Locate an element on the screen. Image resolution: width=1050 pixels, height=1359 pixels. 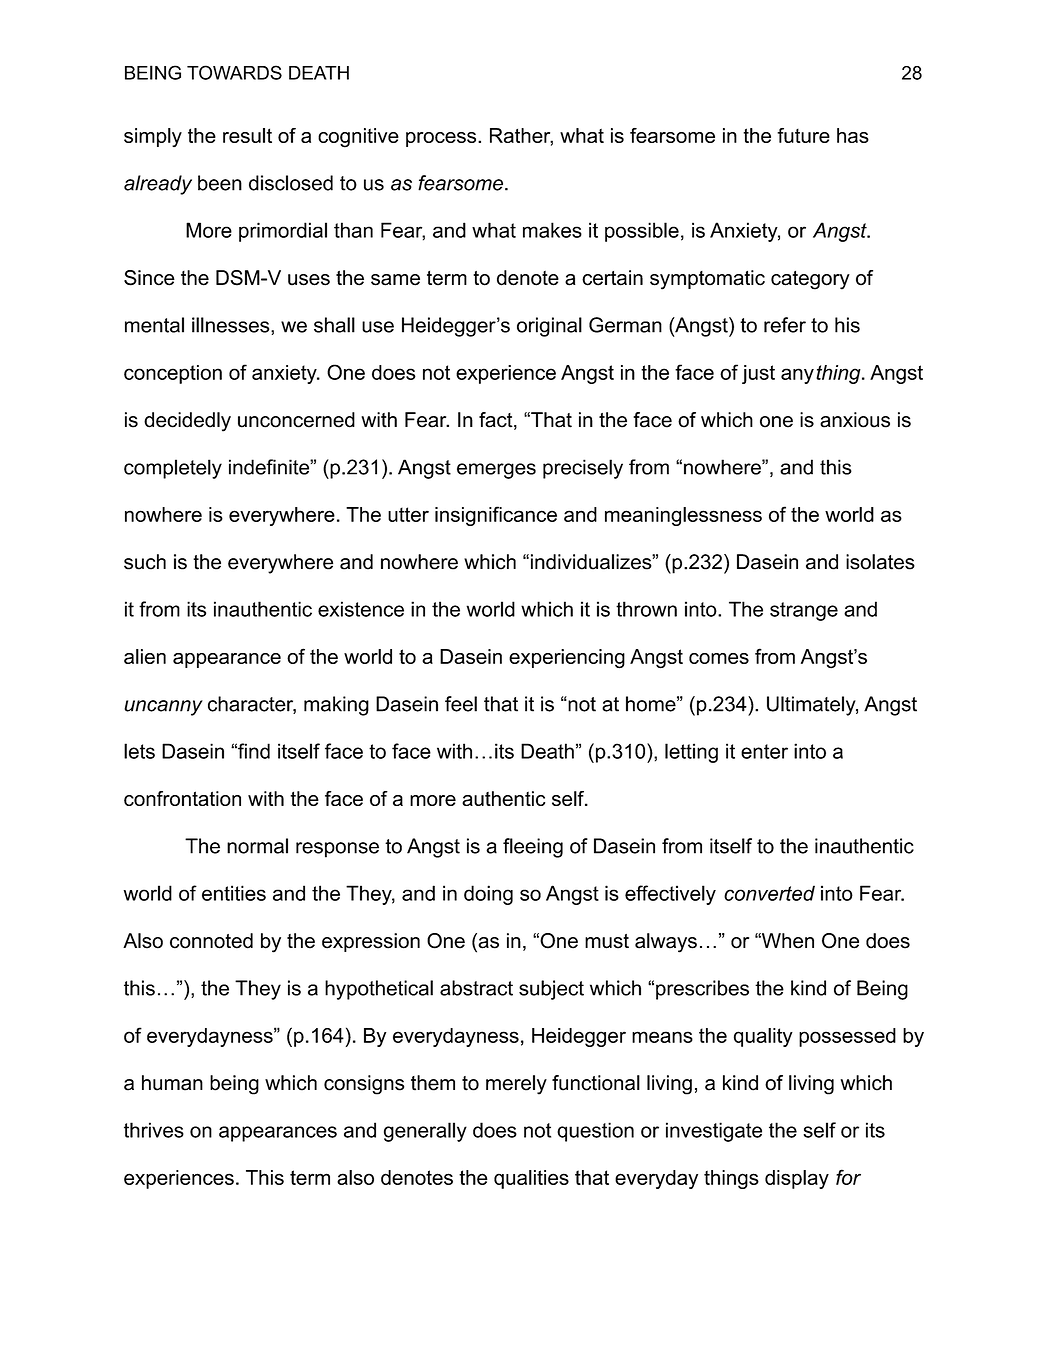
result is located at coordinates (247, 135).
